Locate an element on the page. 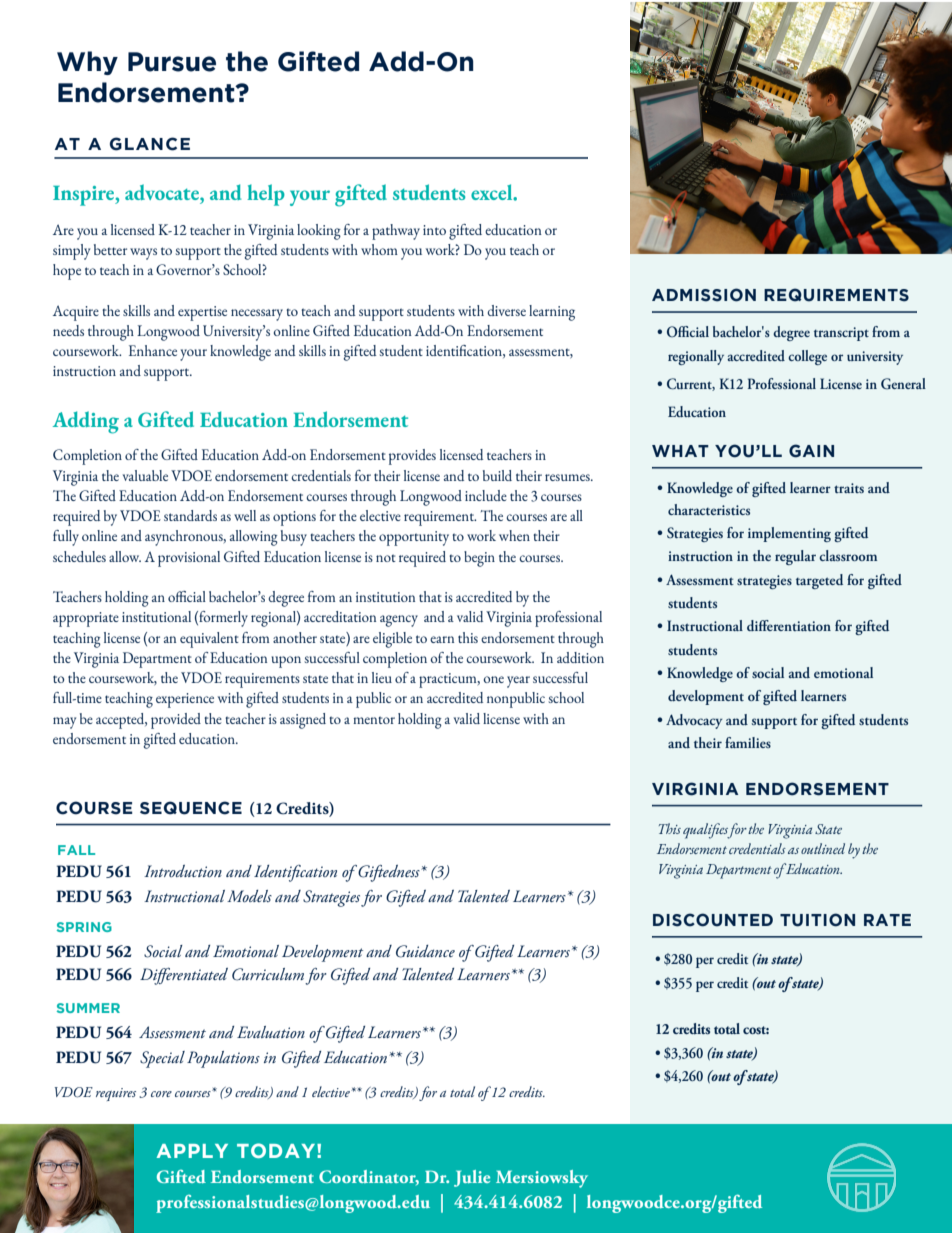 This page has width=952, height=1233. APPLY is located at coordinates (192, 1151).
